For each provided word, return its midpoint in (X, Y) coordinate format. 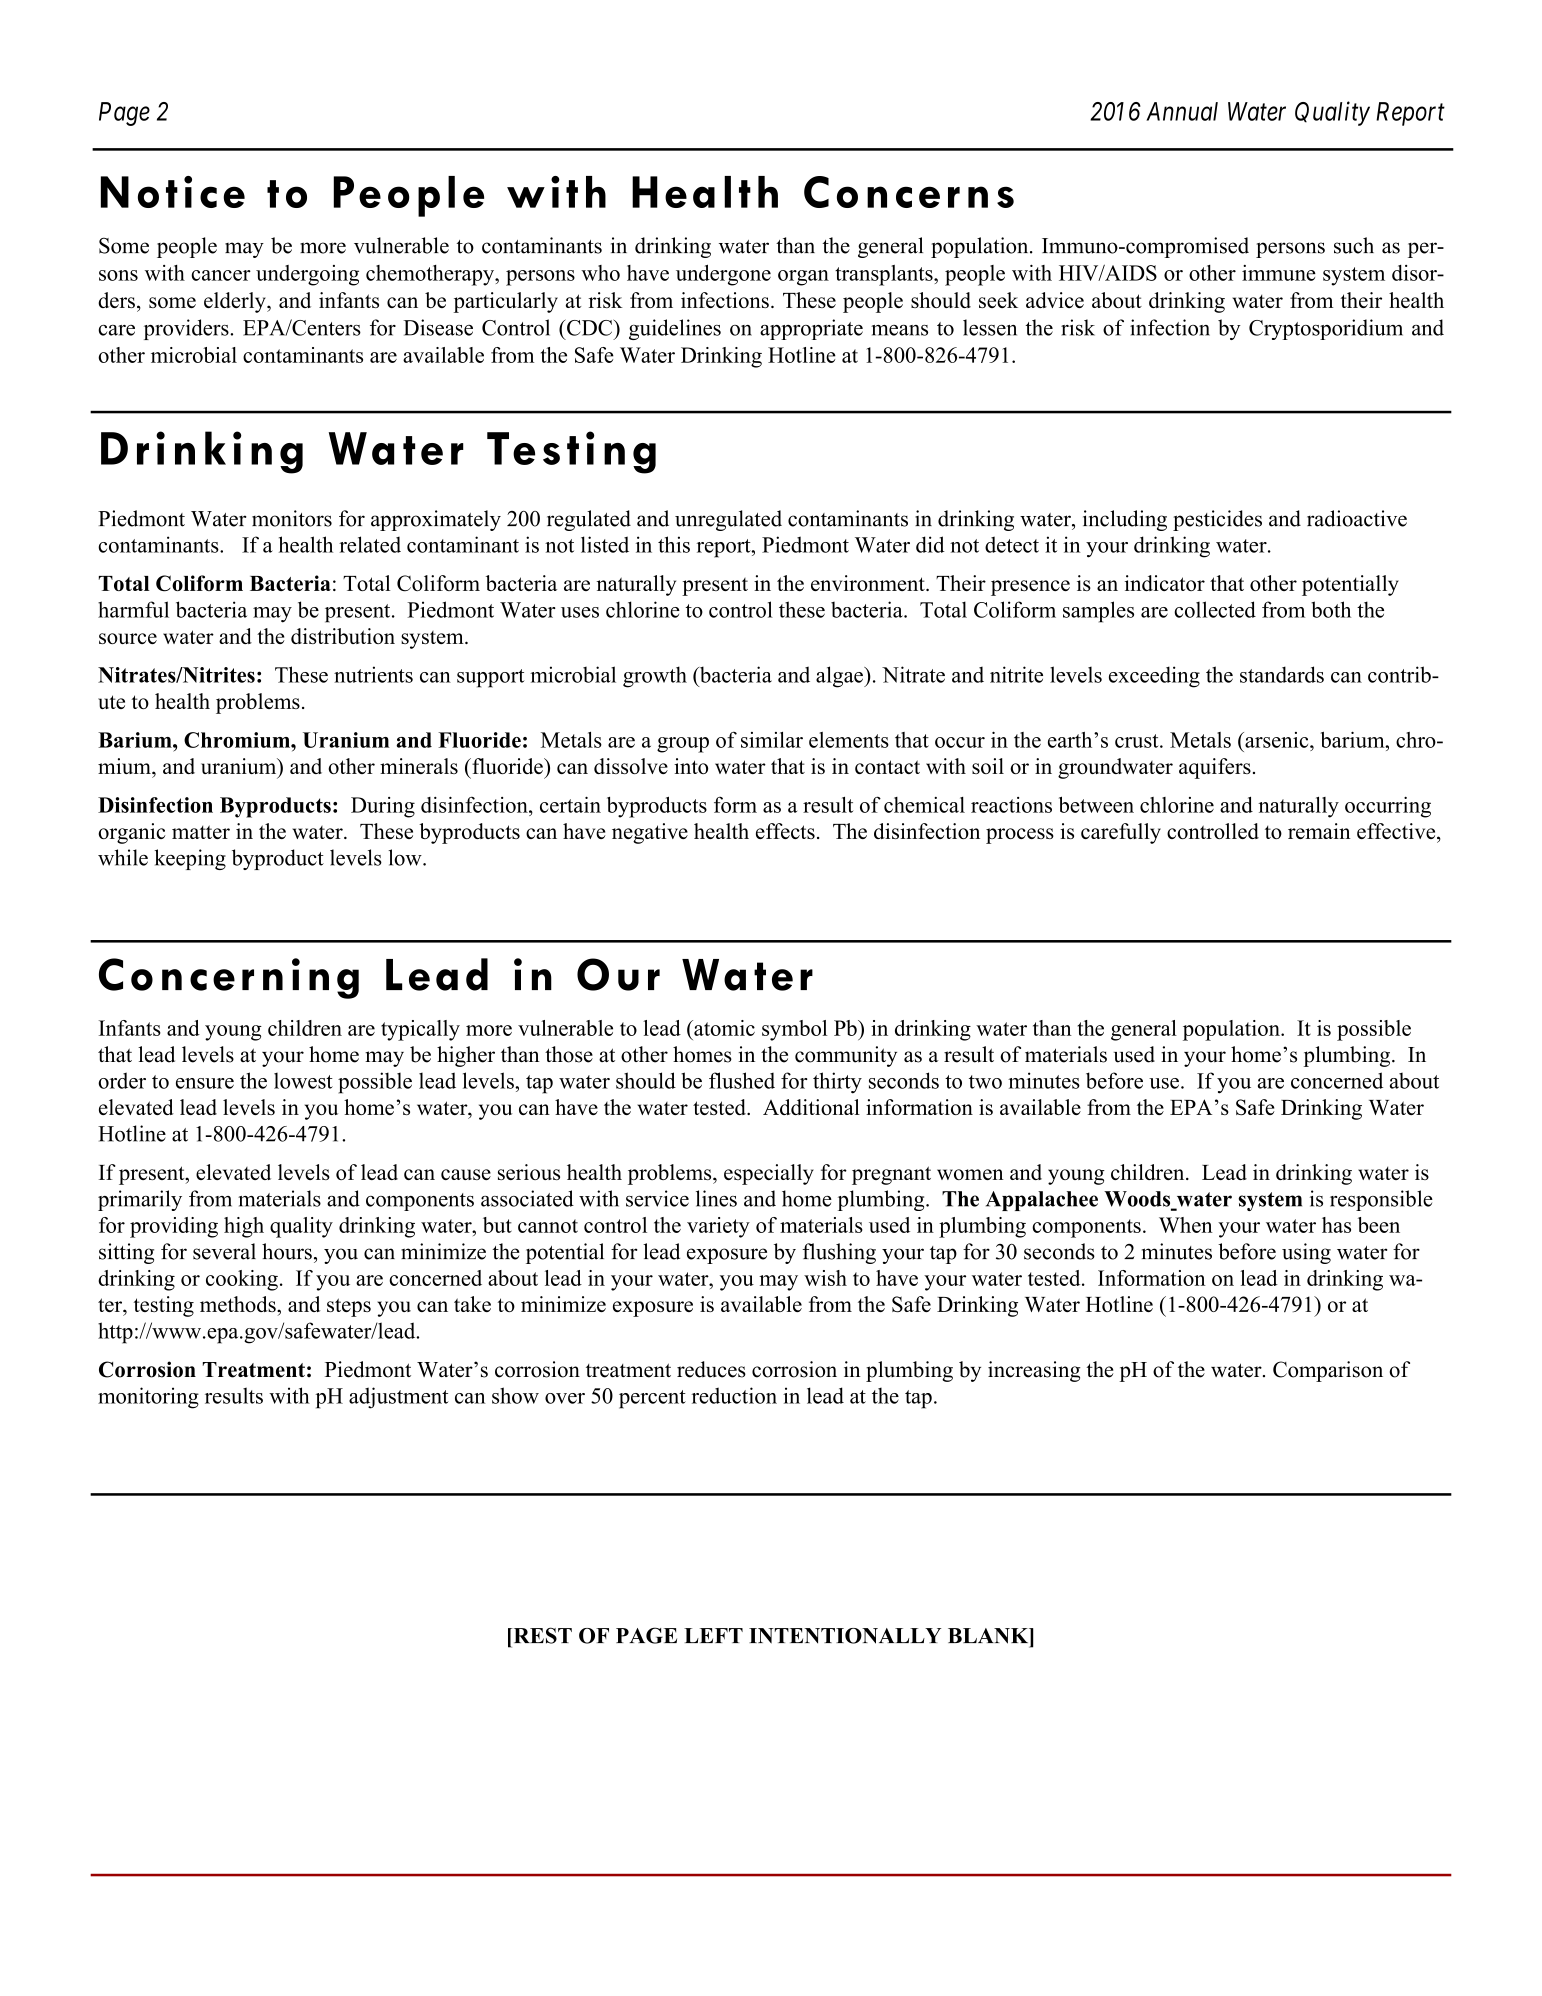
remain (1319, 831)
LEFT (713, 1635)
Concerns (909, 192)
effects (785, 831)
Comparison (1328, 1371)
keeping (190, 859)
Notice (173, 192)
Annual (1182, 111)
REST (541, 1635)
